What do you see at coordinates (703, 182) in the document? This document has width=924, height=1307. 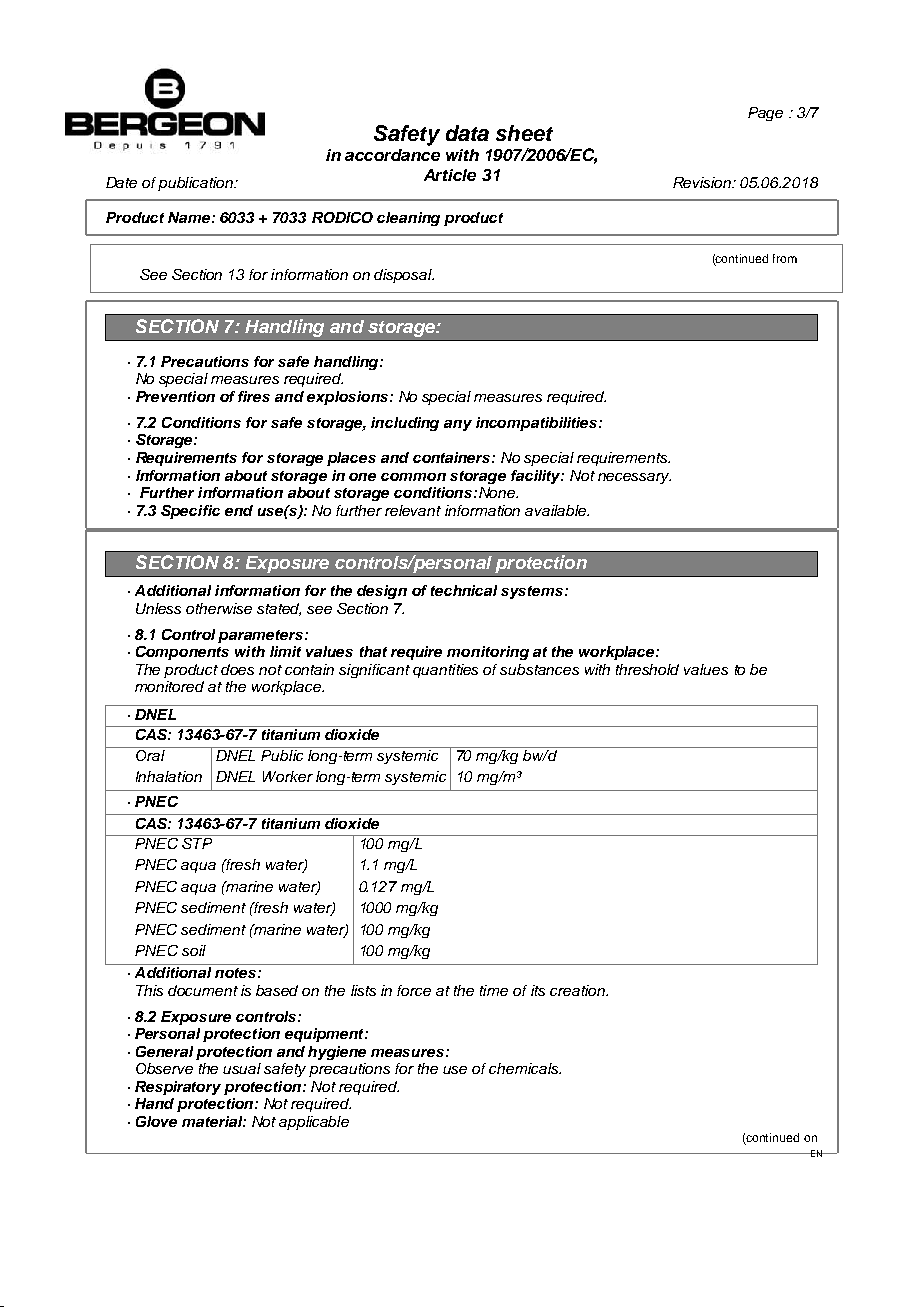 I see `Revision` at bounding box center [703, 182].
